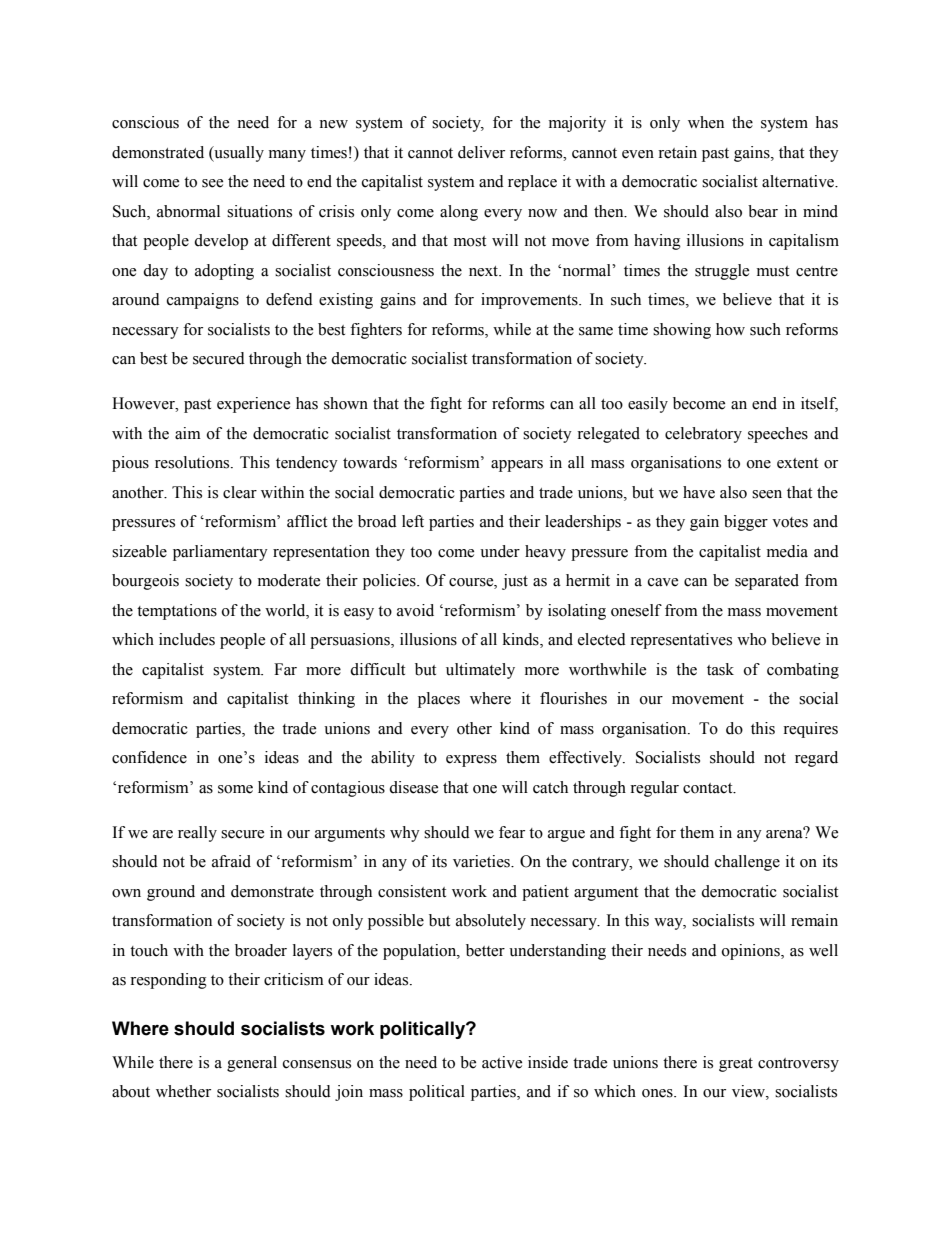 The width and height of the document is (952, 1233). I want to click on fear, so click(512, 832).
